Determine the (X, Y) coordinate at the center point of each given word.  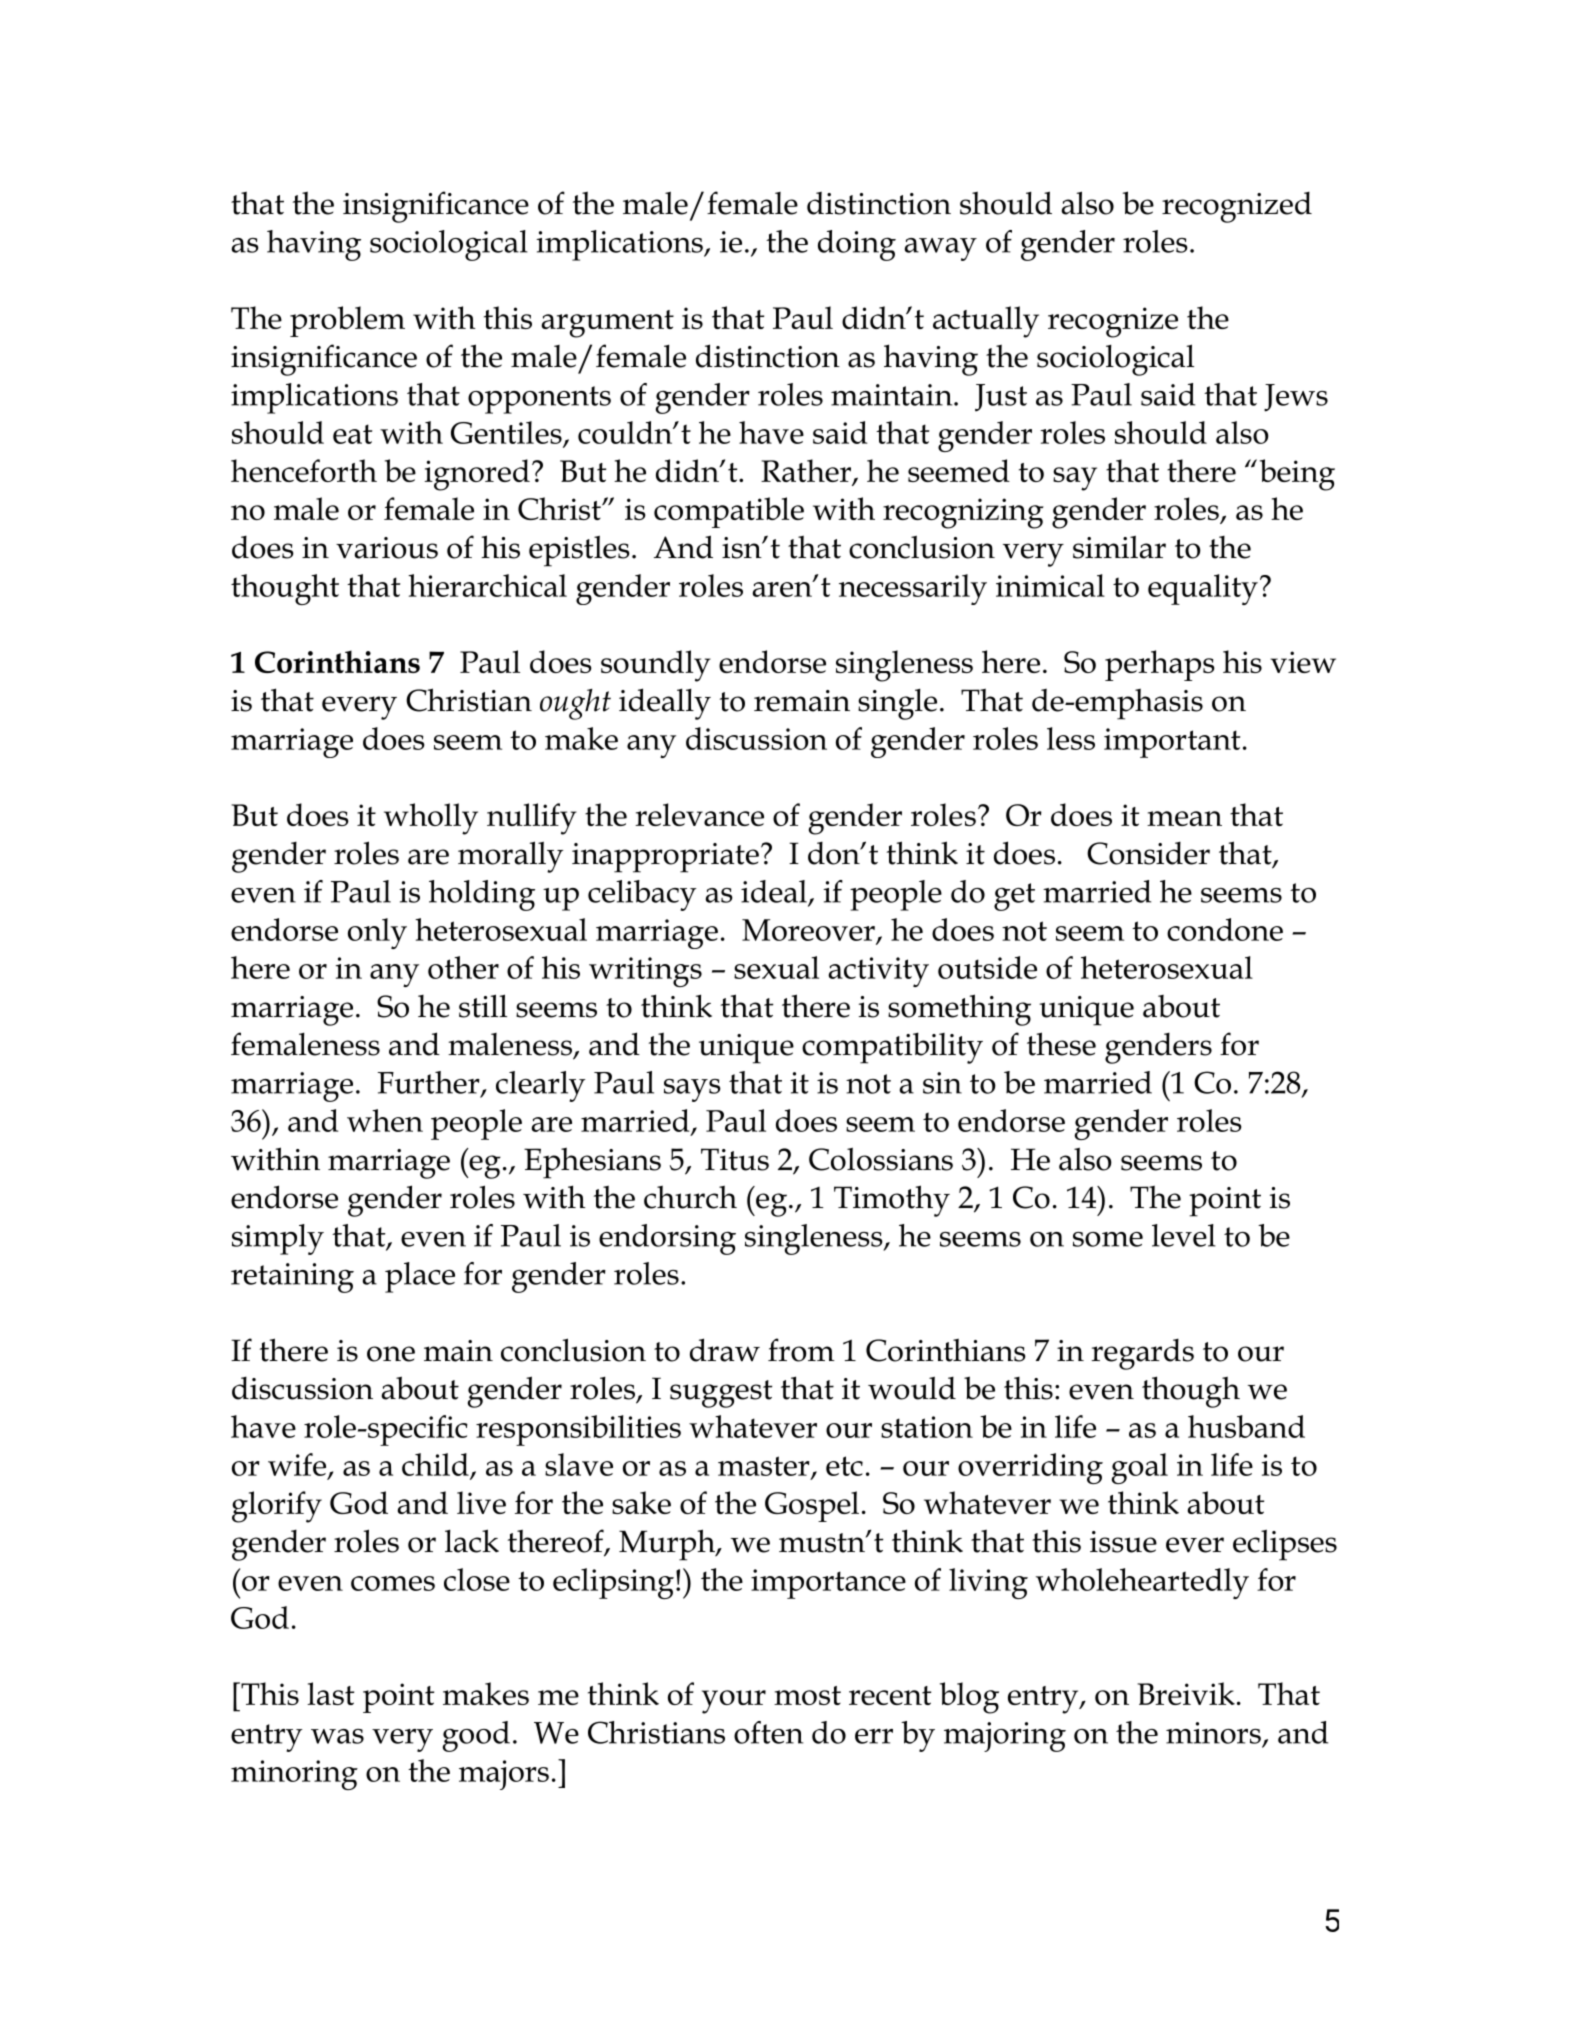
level (1184, 1235)
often (768, 1732)
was (337, 1736)
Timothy (892, 1201)
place (420, 1277)
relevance (699, 814)
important (1172, 743)
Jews (1296, 398)
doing (857, 245)
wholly (431, 819)
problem (347, 321)
